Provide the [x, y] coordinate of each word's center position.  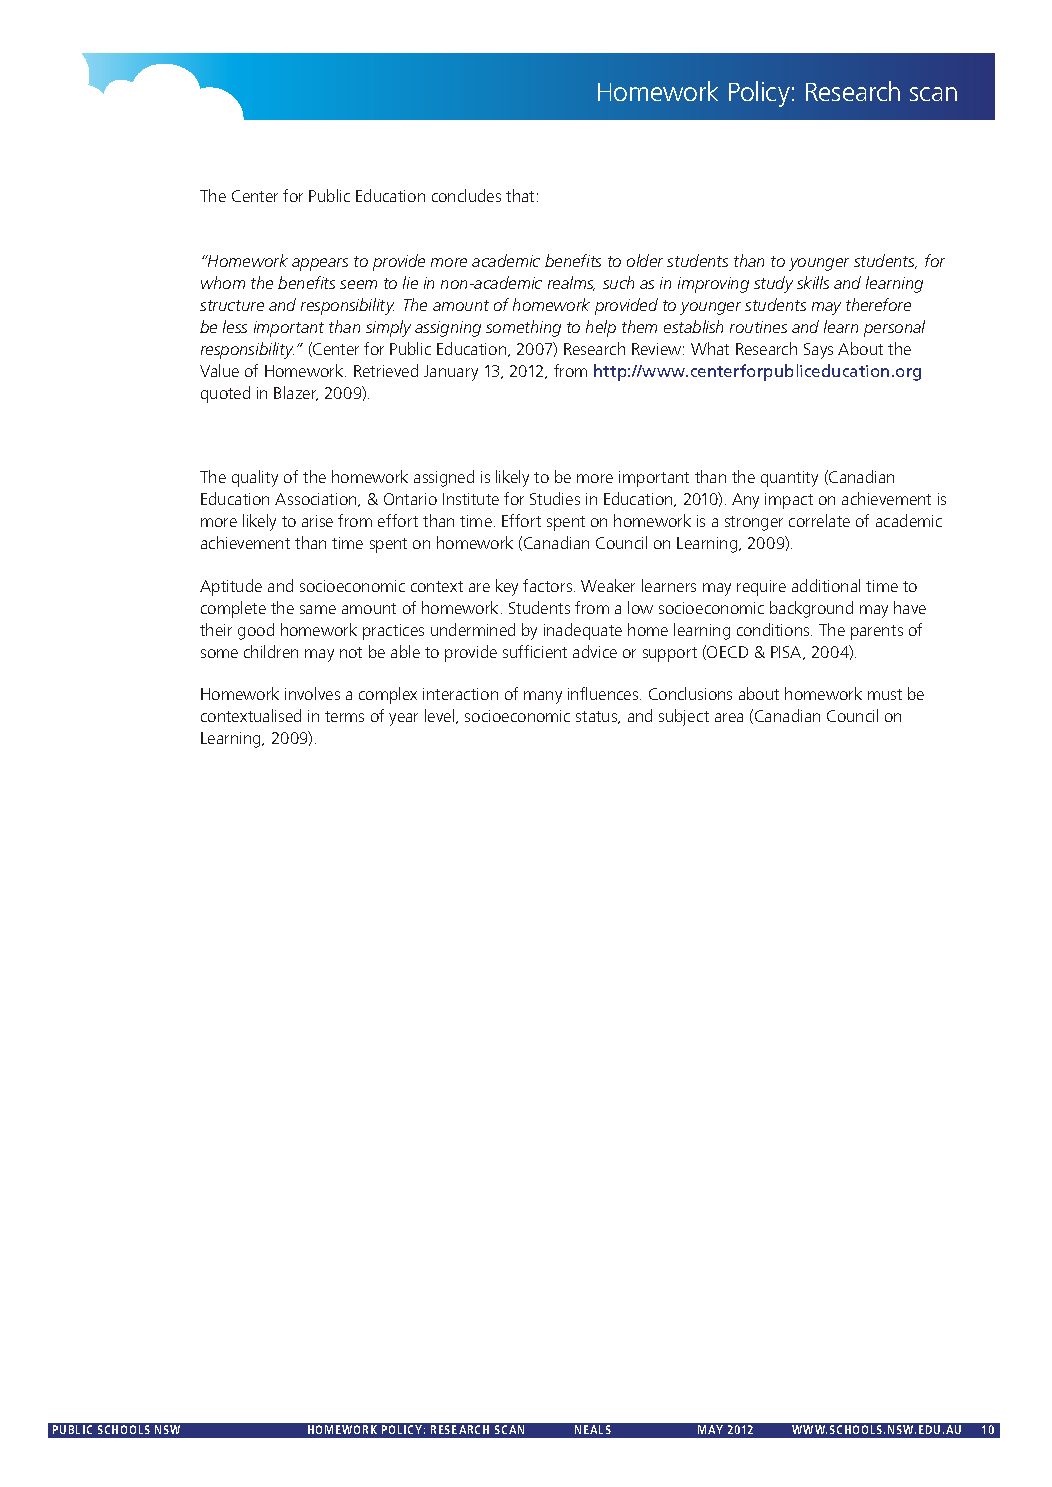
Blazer [296, 393]
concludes [466, 195]
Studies [555, 498]
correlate [819, 520]
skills [813, 282]
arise [317, 521]
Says [818, 351]
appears [320, 264]
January [451, 373]
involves [312, 693]
